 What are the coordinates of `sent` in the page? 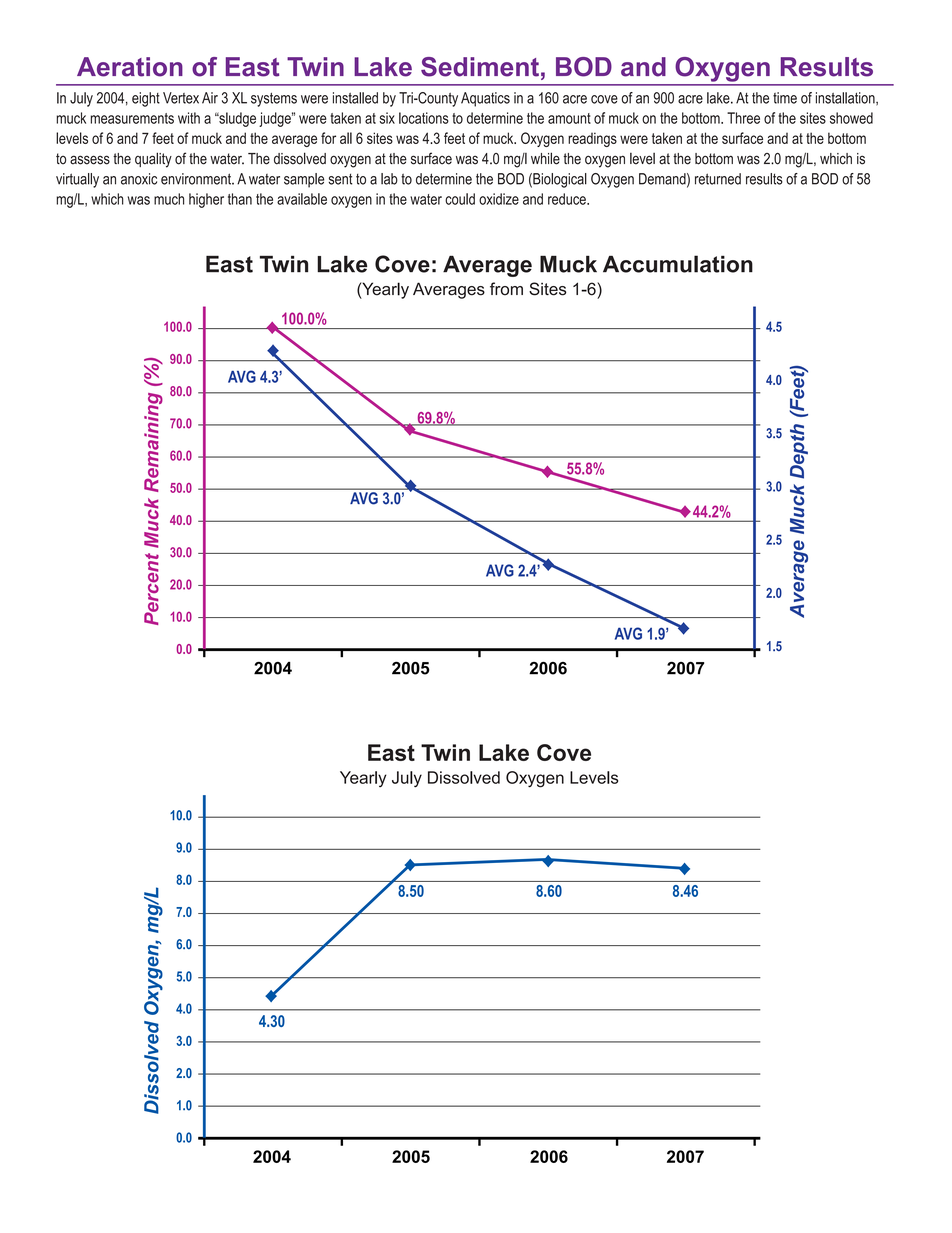 It's located at (340, 179).
